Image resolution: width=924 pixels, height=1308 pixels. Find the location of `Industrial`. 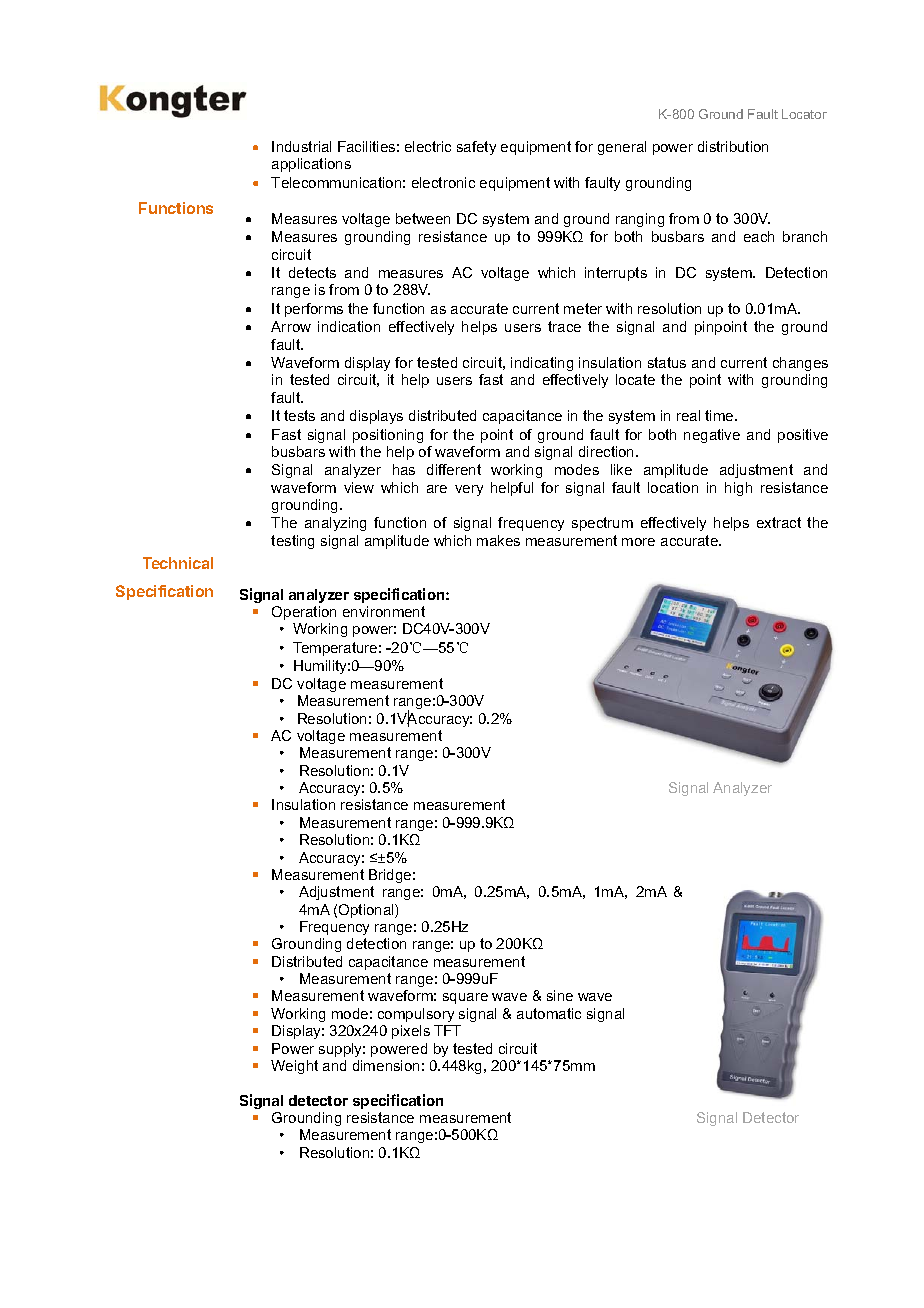

Industrial is located at coordinates (301, 146).
